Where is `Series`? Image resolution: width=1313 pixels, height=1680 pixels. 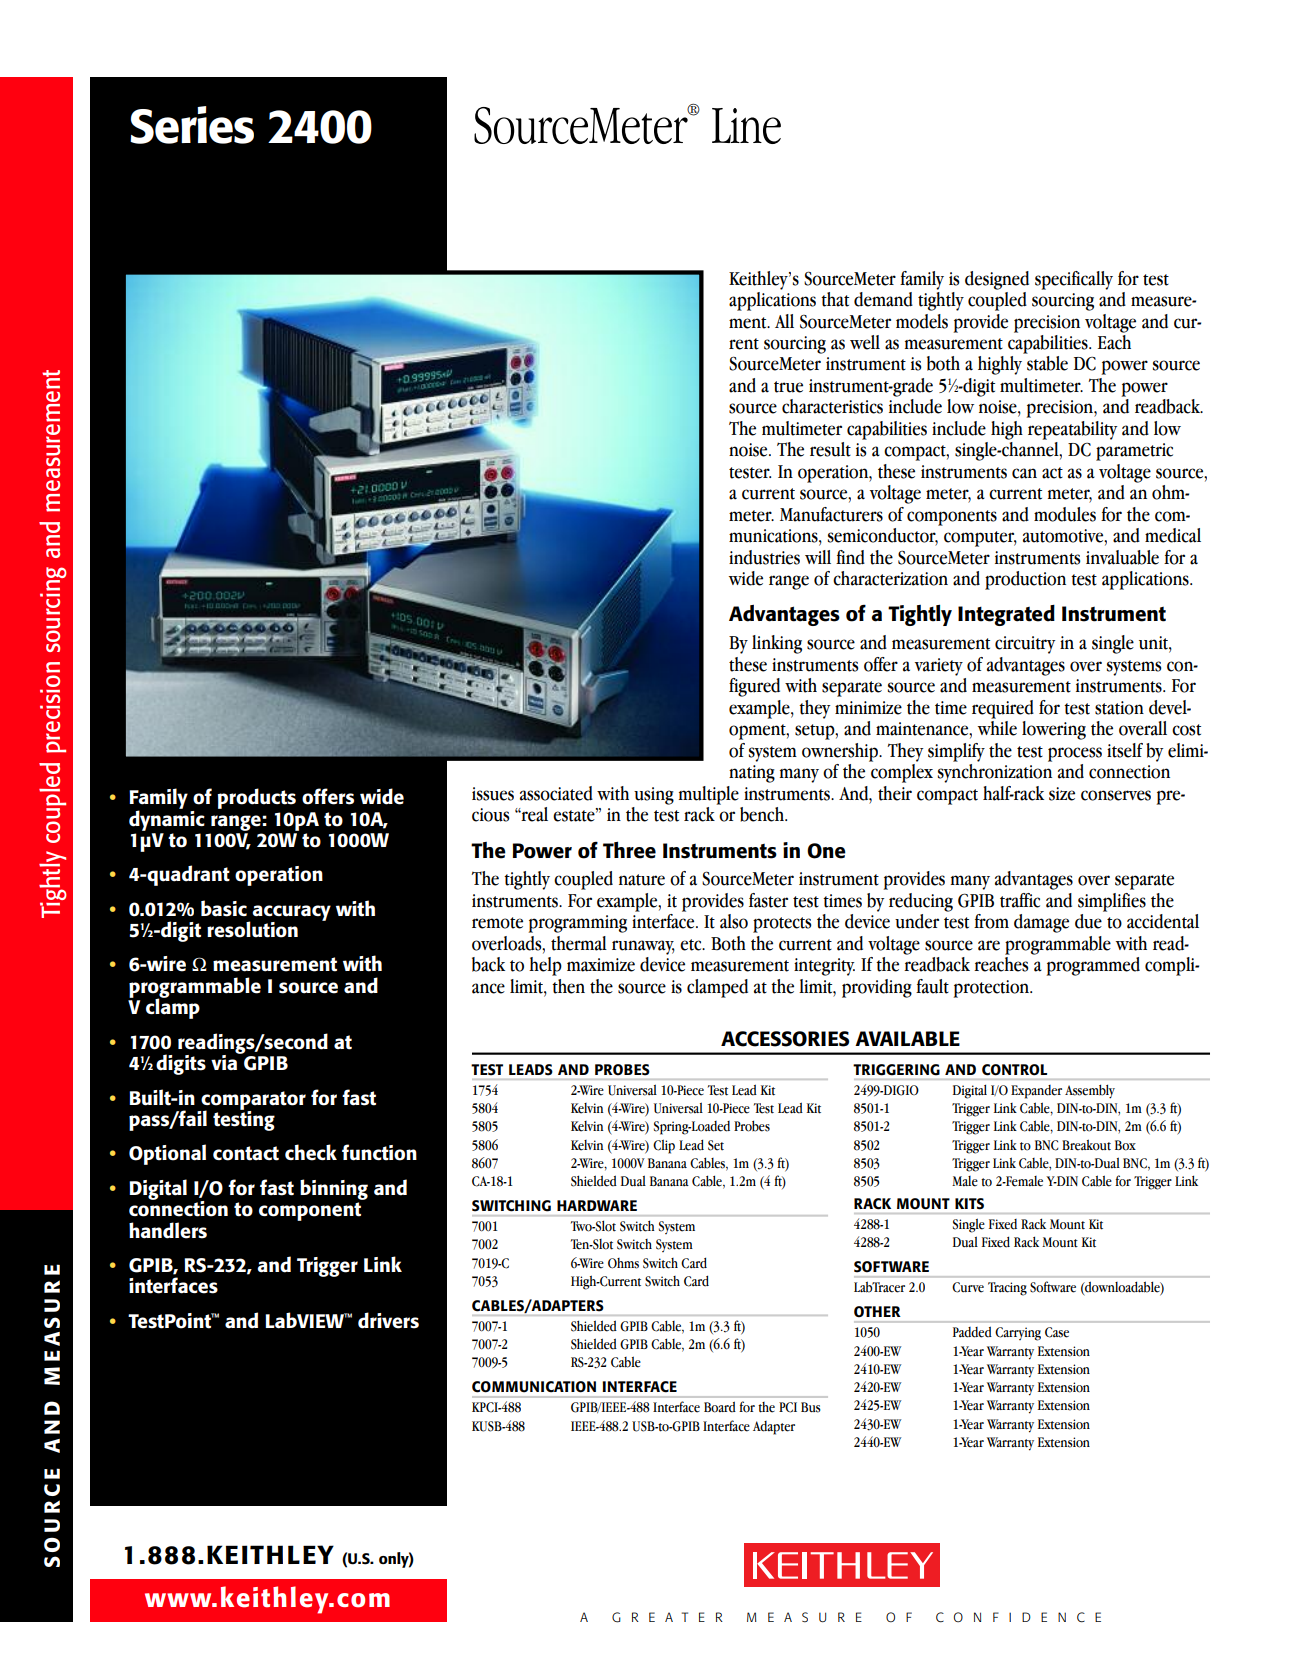
Series is located at coordinates (192, 125).
